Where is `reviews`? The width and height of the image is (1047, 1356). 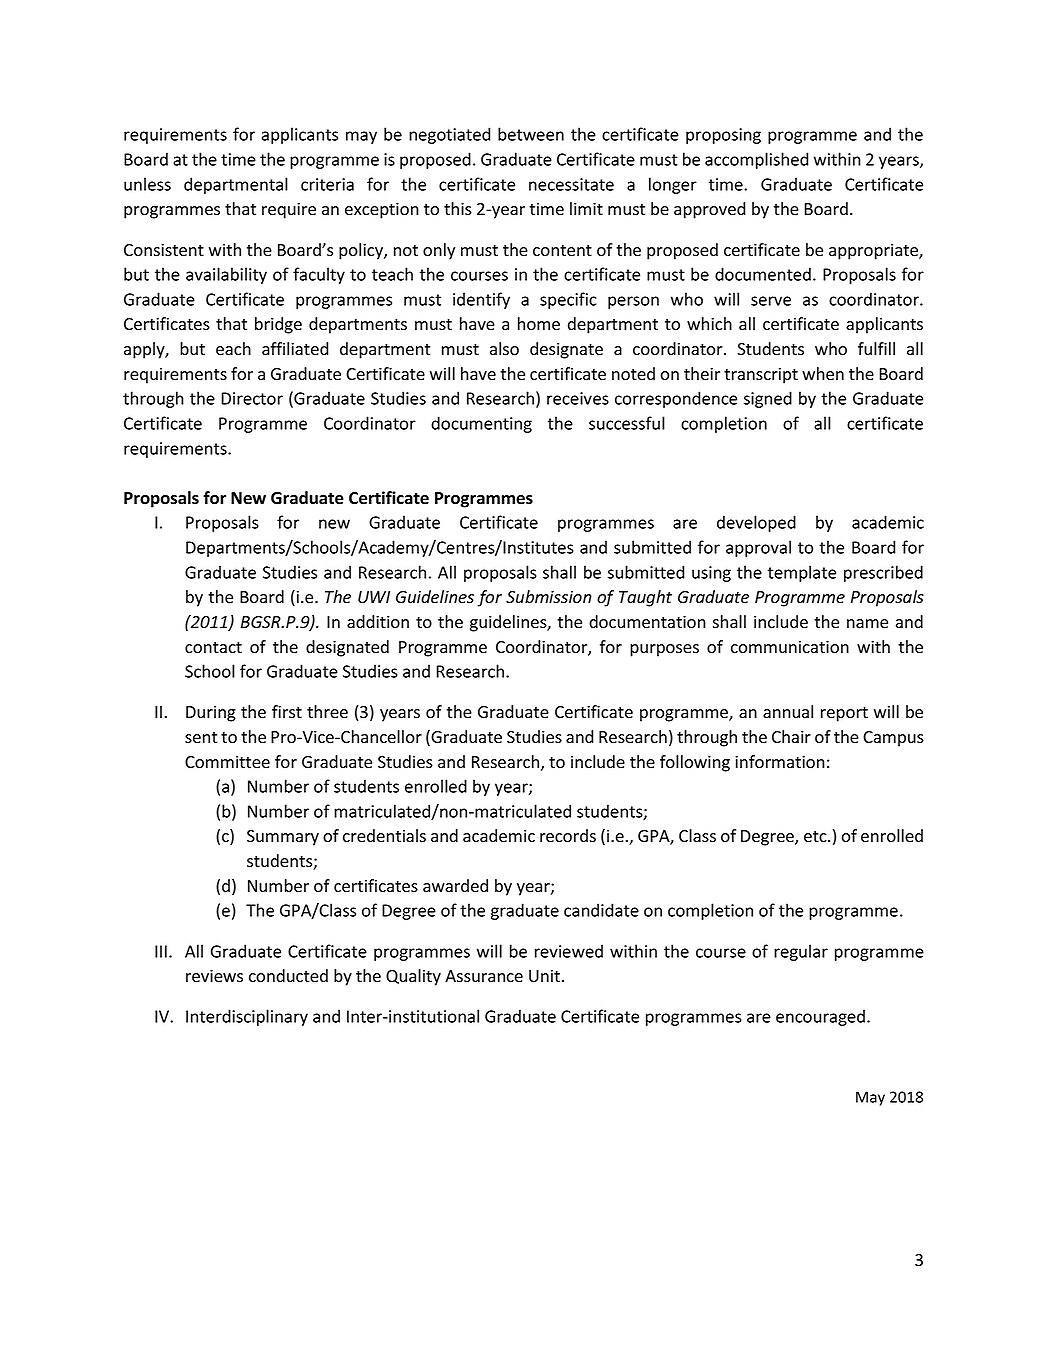 reviews is located at coordinates (214, 976).
